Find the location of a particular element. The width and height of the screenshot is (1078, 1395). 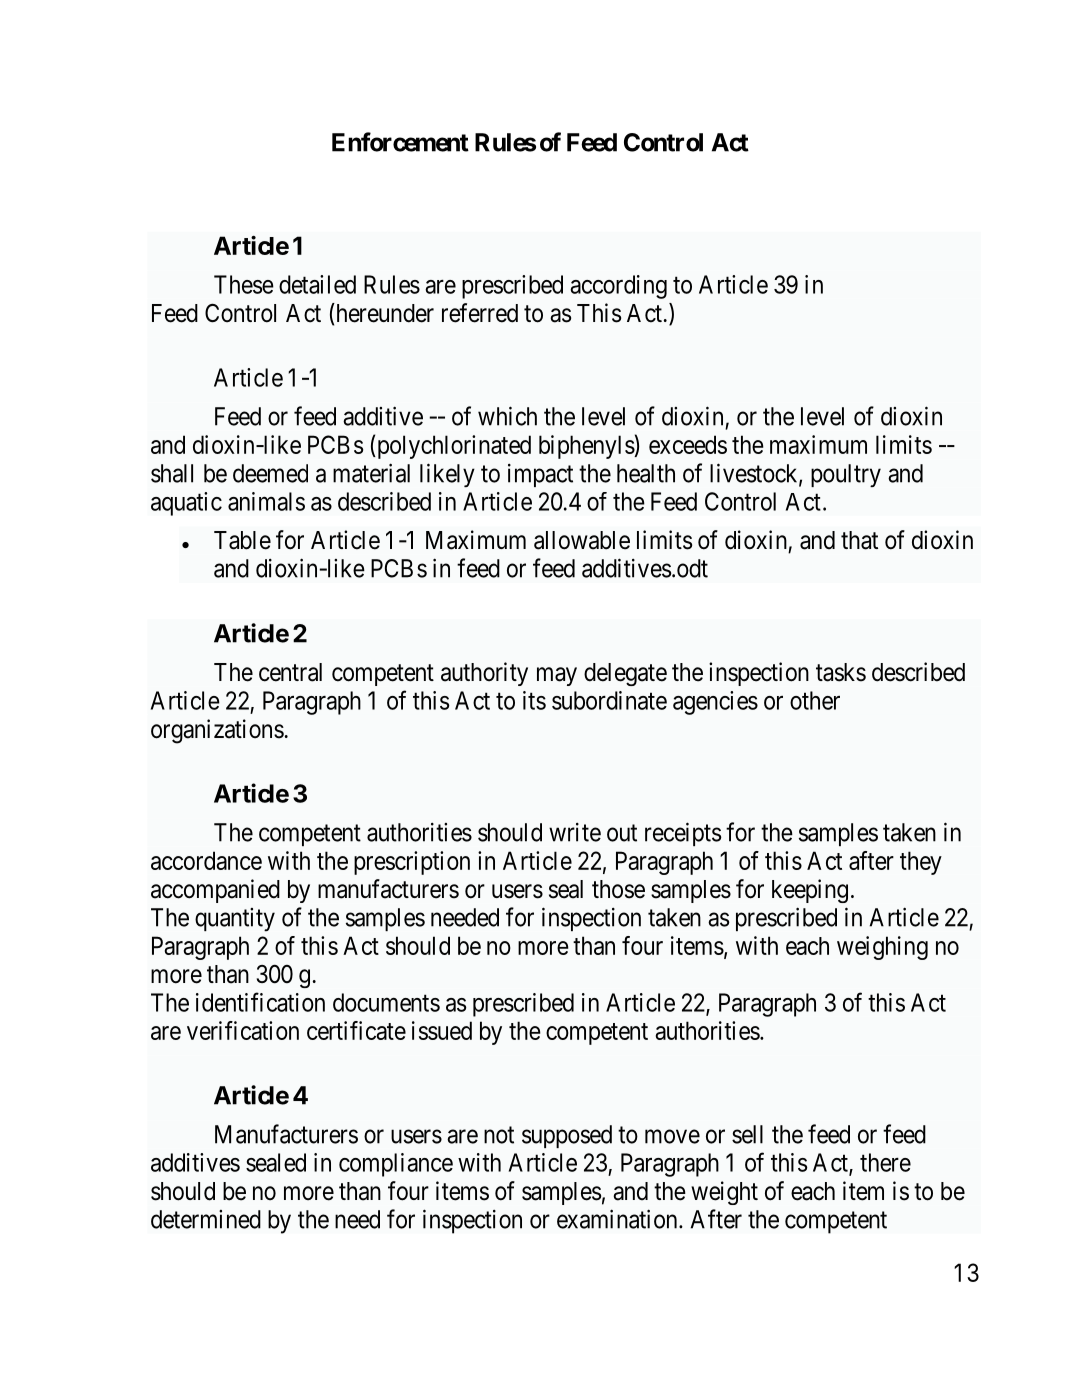

supposed is located at coordinates (567, 1136).
